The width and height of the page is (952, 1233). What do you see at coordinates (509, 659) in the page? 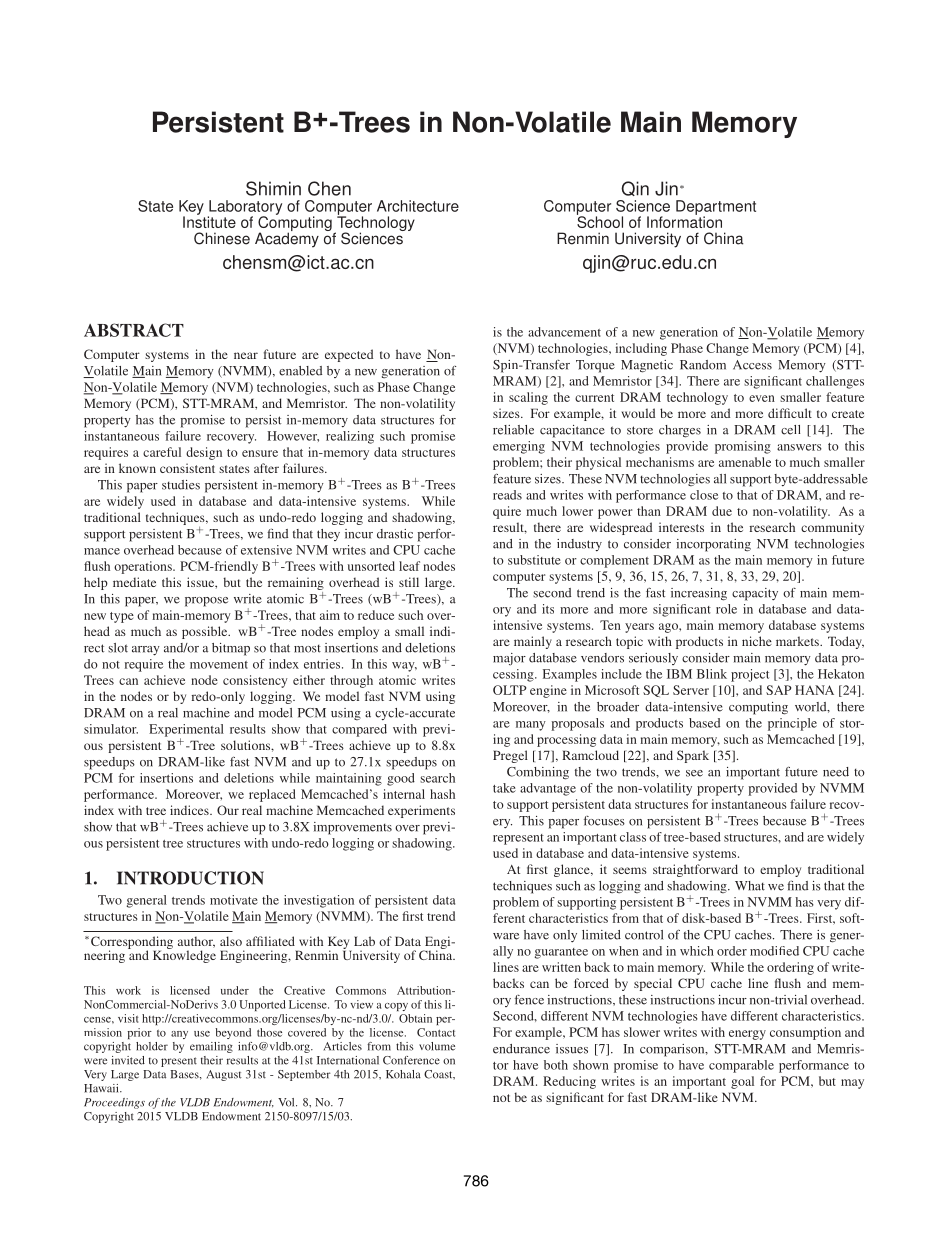
I see `major` at bounding box center [509, 659].
